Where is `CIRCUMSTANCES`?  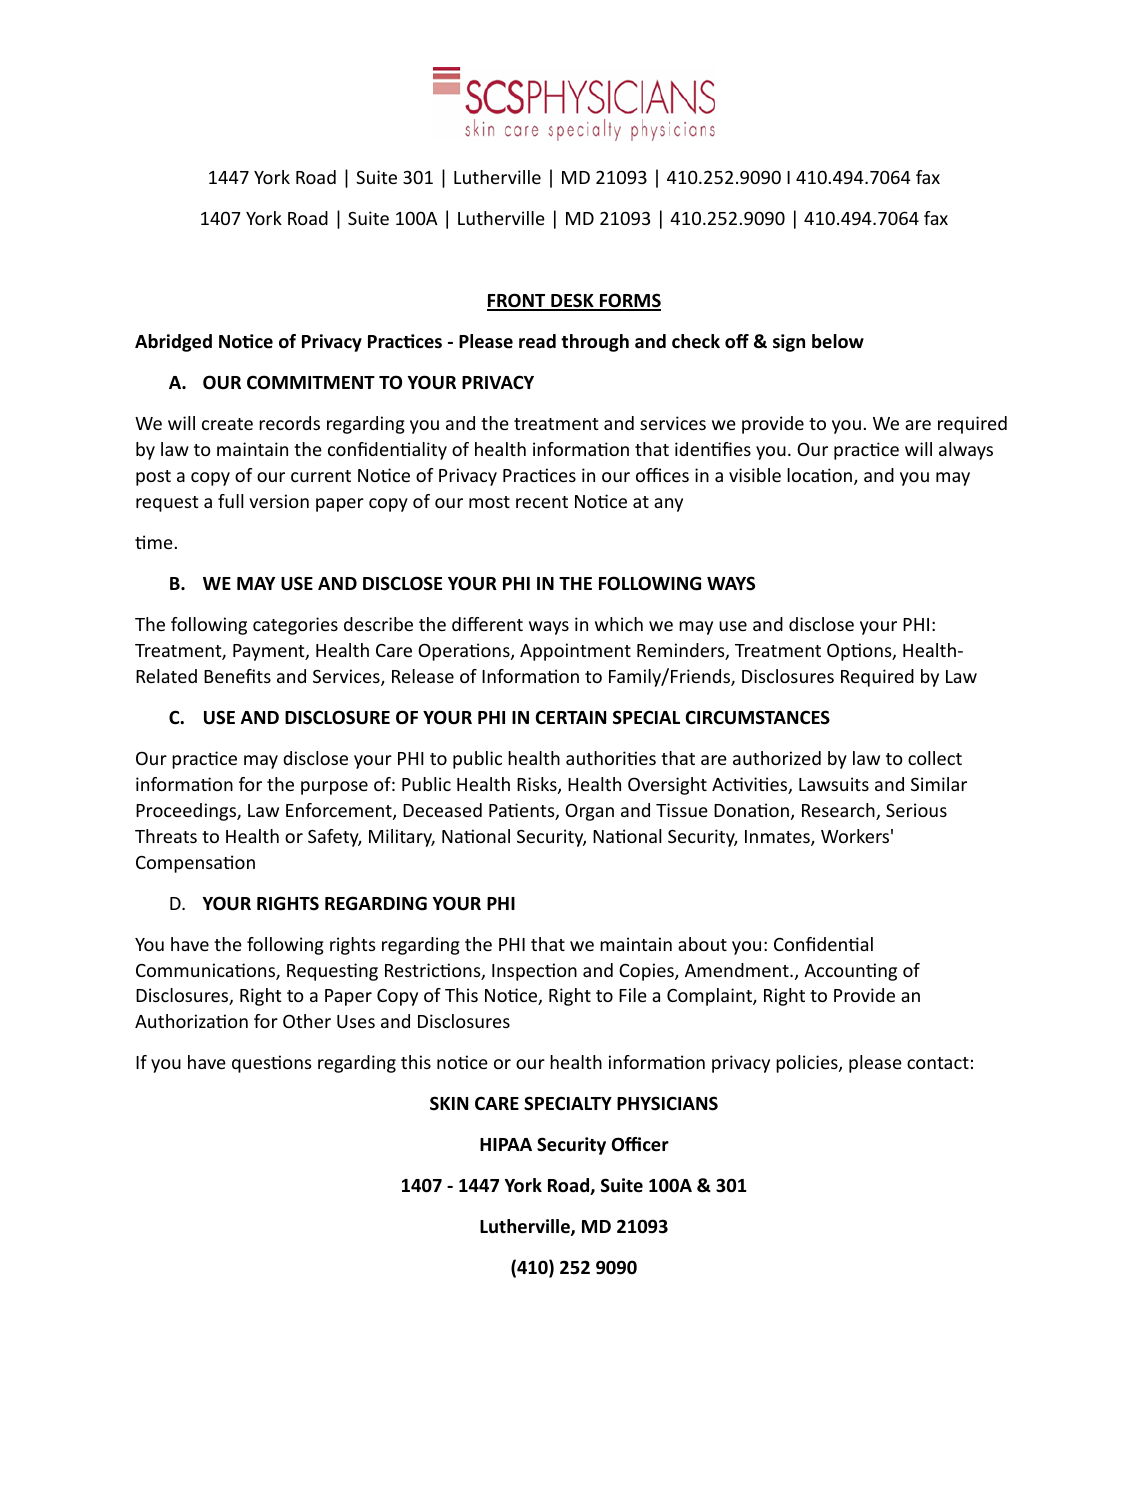
CIRCUMSTANCES is located at coordinates (758, 717).
